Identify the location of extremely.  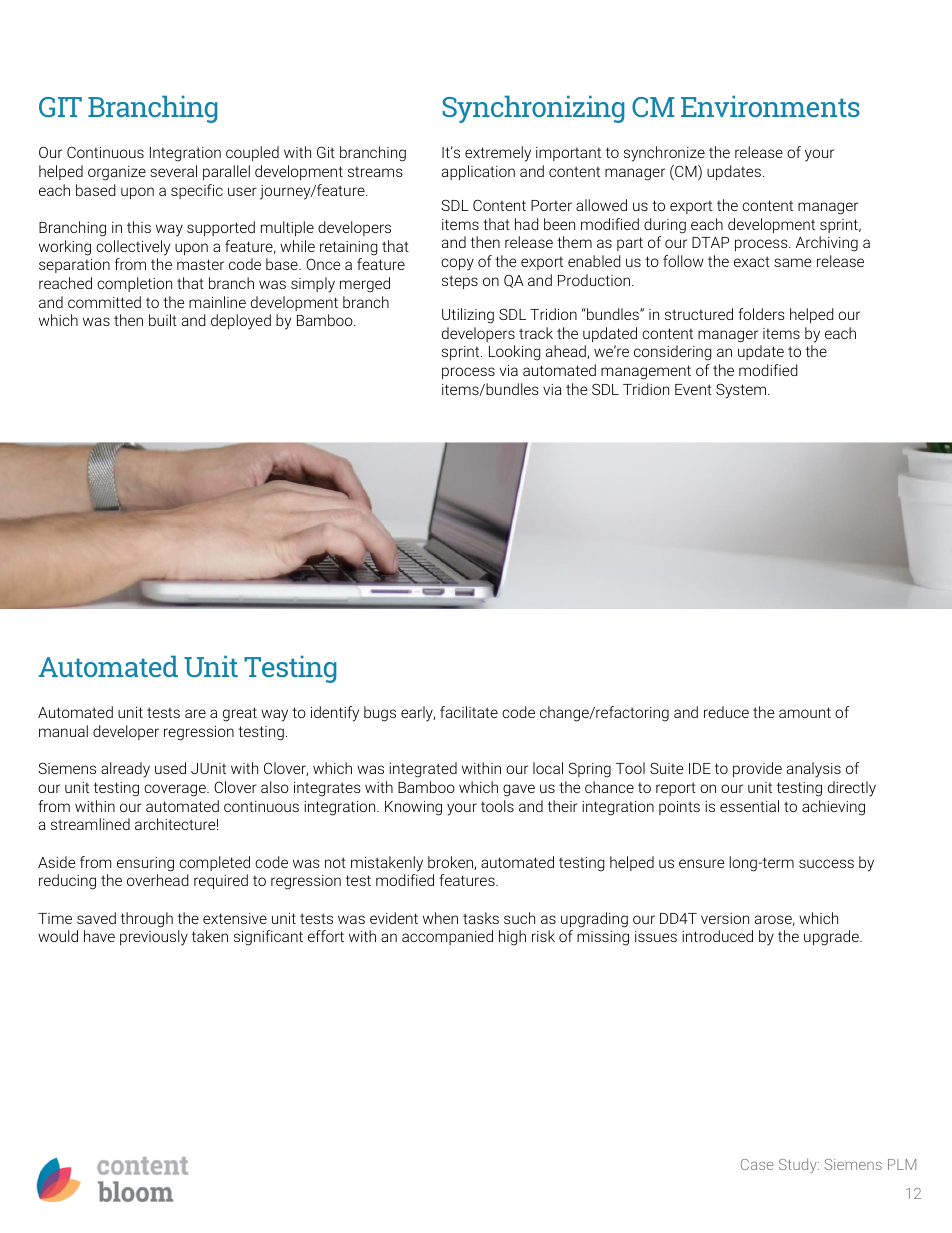
(498, 154).
